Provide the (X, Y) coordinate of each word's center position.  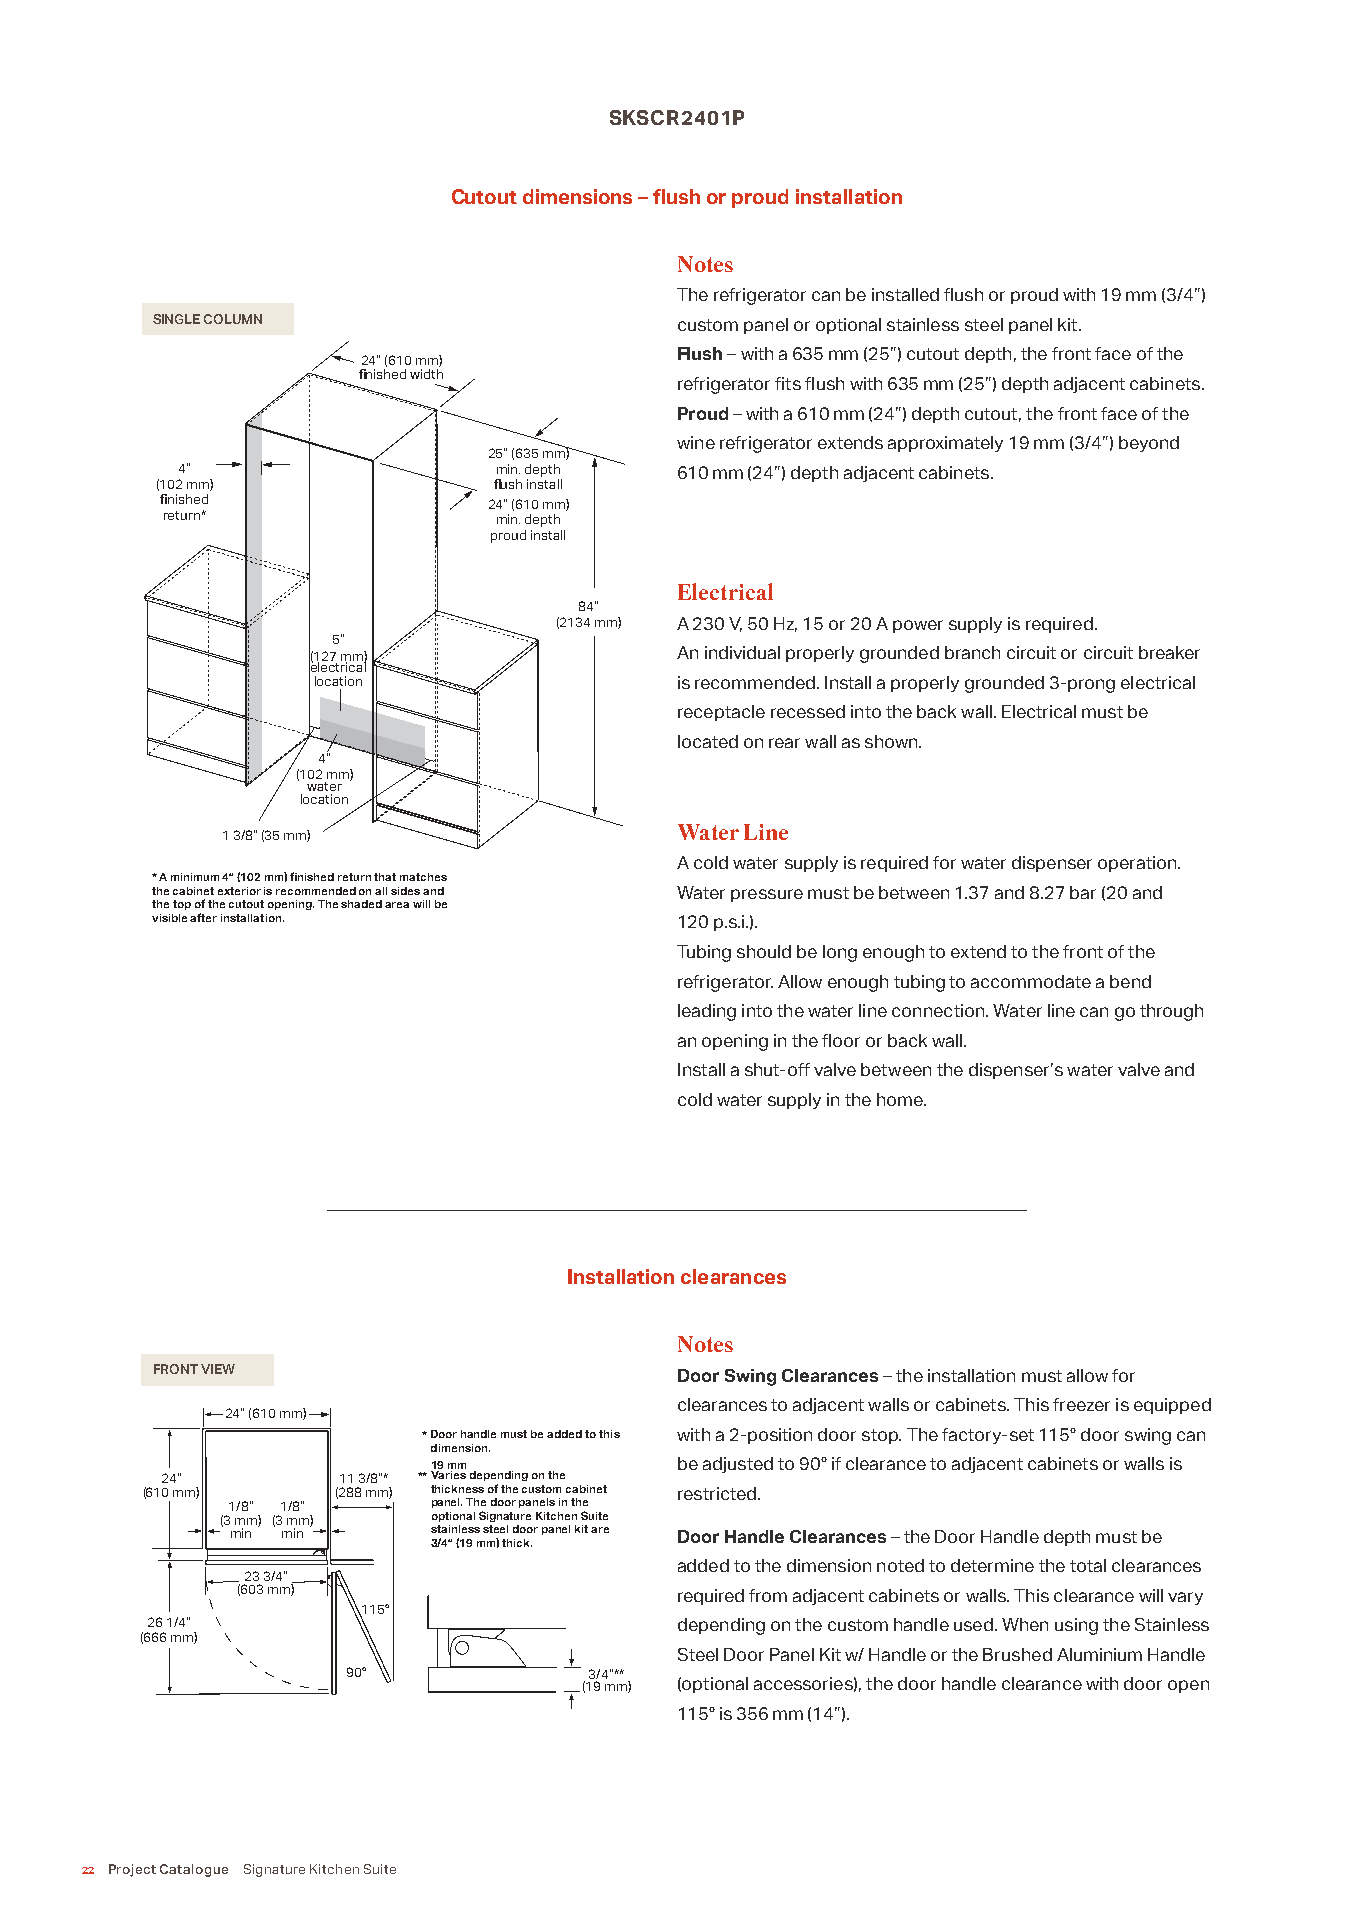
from (768, 1595)
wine (696, 442)
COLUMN (233, 319)
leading (707, 1012)
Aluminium (1099, 1654)
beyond (1149, 444)
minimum (197, 877)
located (708, 741)
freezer (1081, 1404)
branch (972, 652)
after (203, 917)
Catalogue (194, 1870)
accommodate (1031, 981)
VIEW (218, 1369)
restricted (718, 1493)
